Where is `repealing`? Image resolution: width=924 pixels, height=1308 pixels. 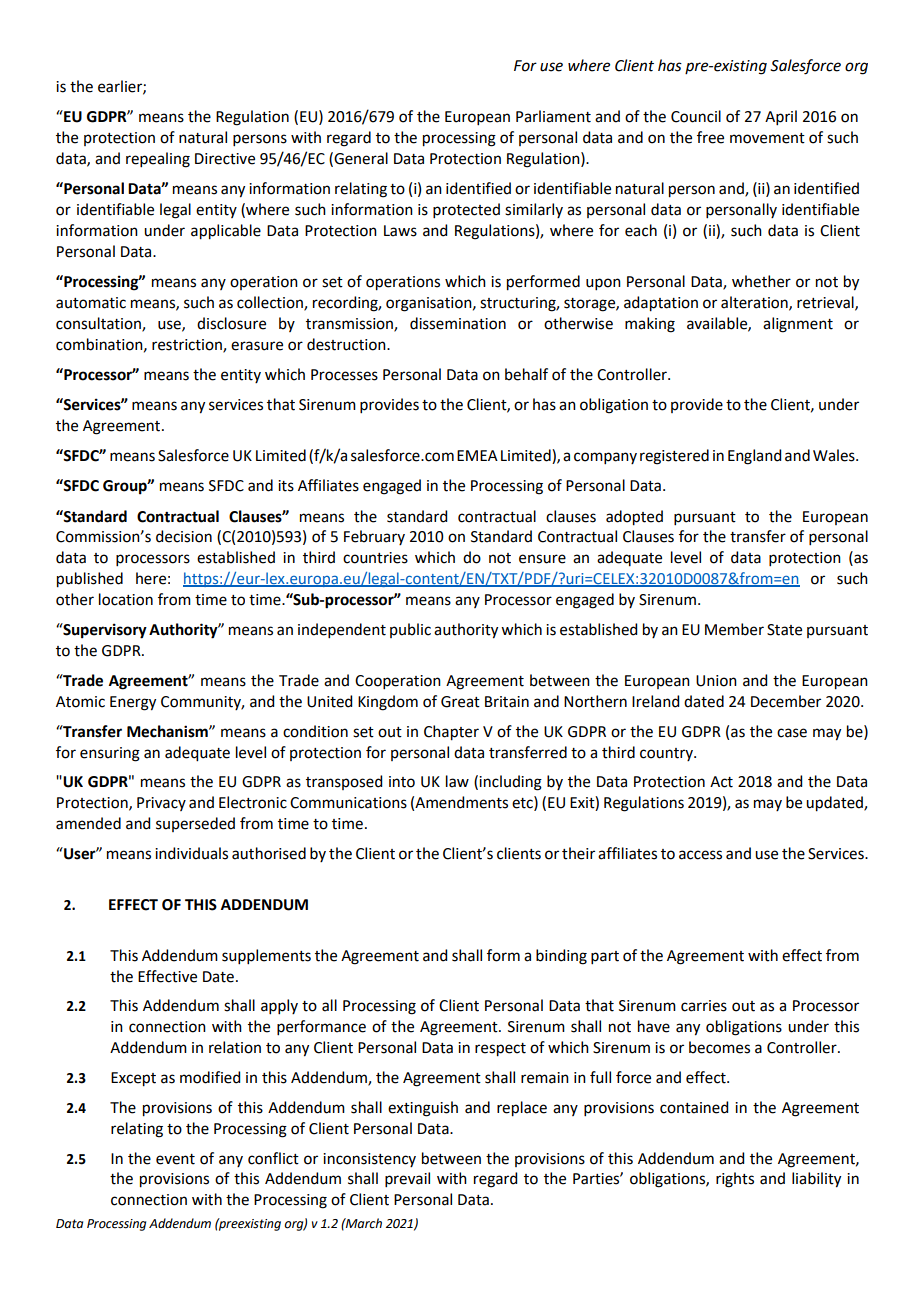 repealing is located at coordinates (158, 160).
